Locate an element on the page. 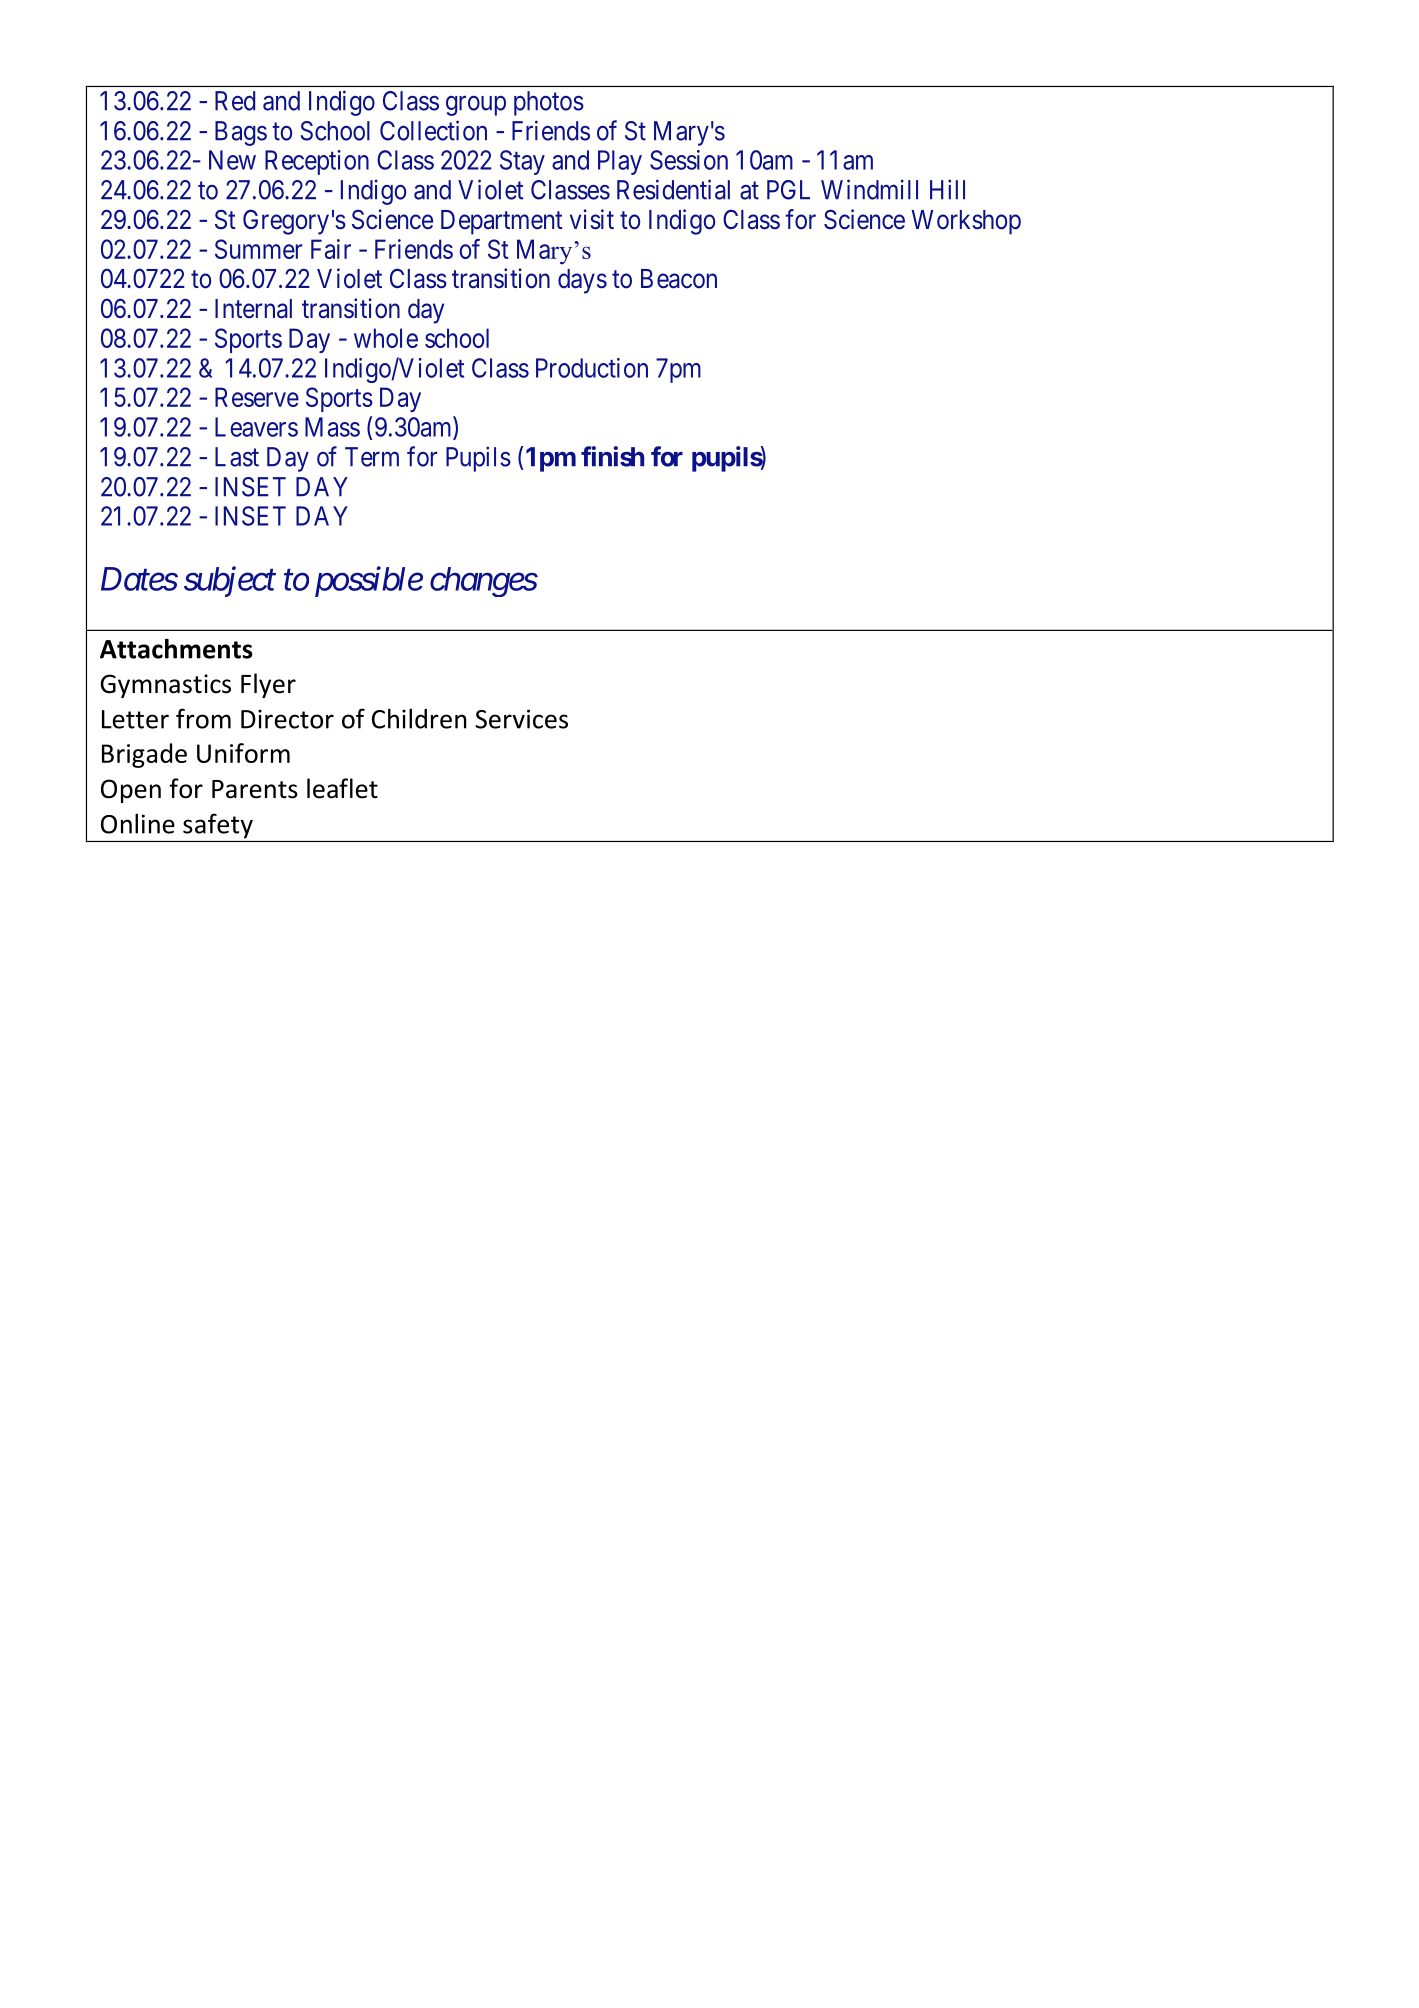  Director is located at coordinates (287, 719).
